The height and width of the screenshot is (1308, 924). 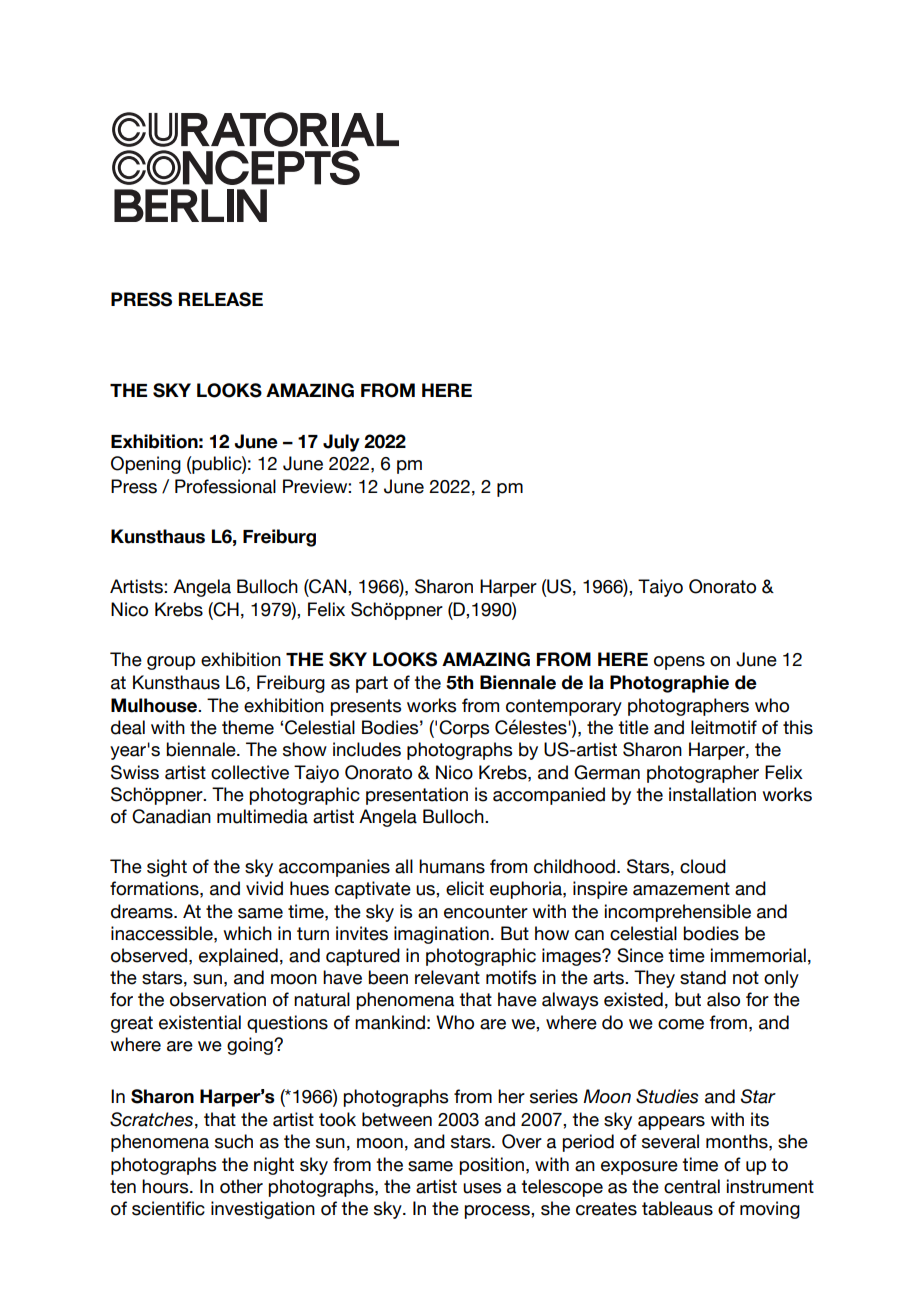 What do you see at coordinates (341, 443) in the screenshot?
I see `July` at bounding box center [341, 443].
